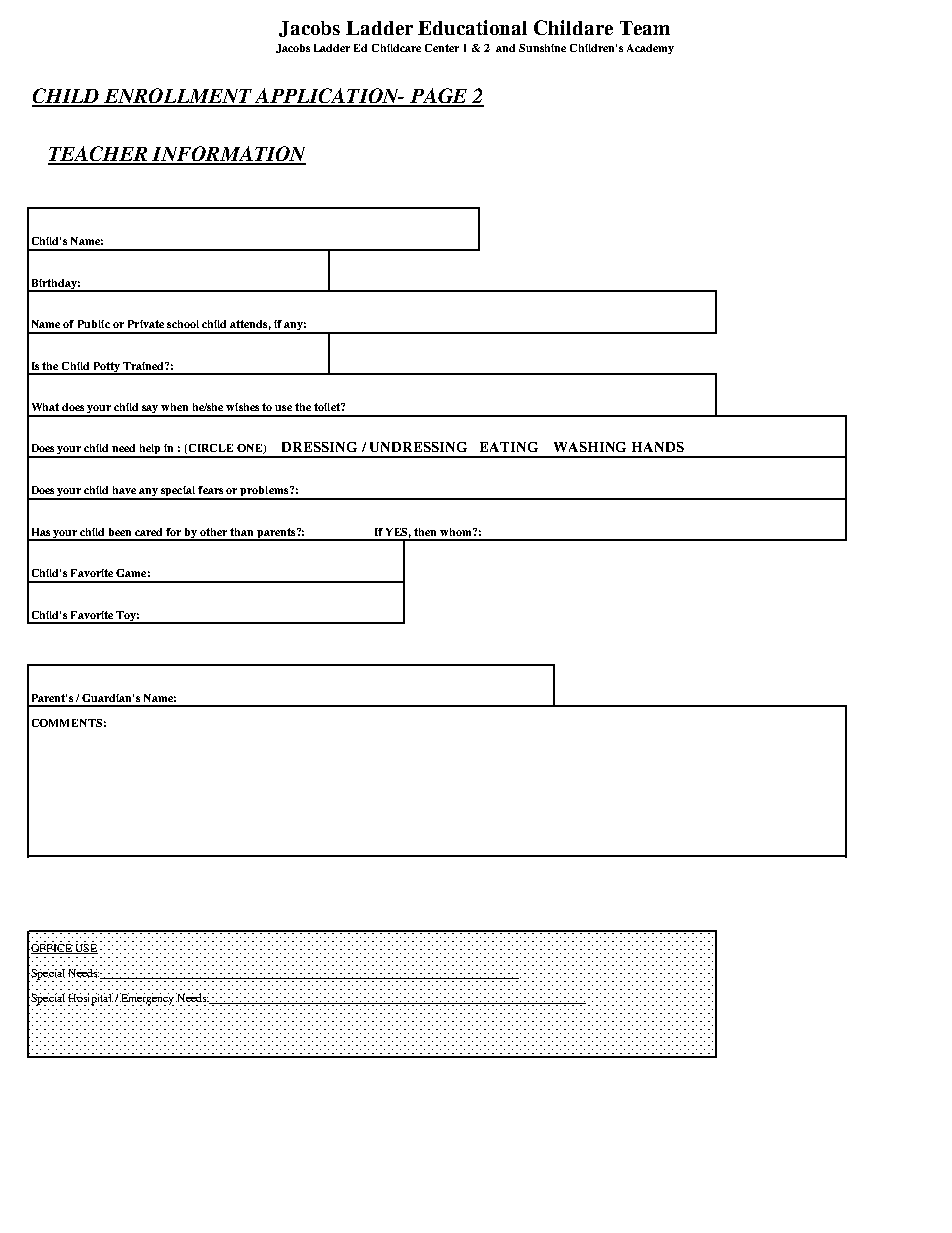  What do you see at coordinates (51, 947) in the page?
I see `OFFICE` at bounding box center [51, 947].
